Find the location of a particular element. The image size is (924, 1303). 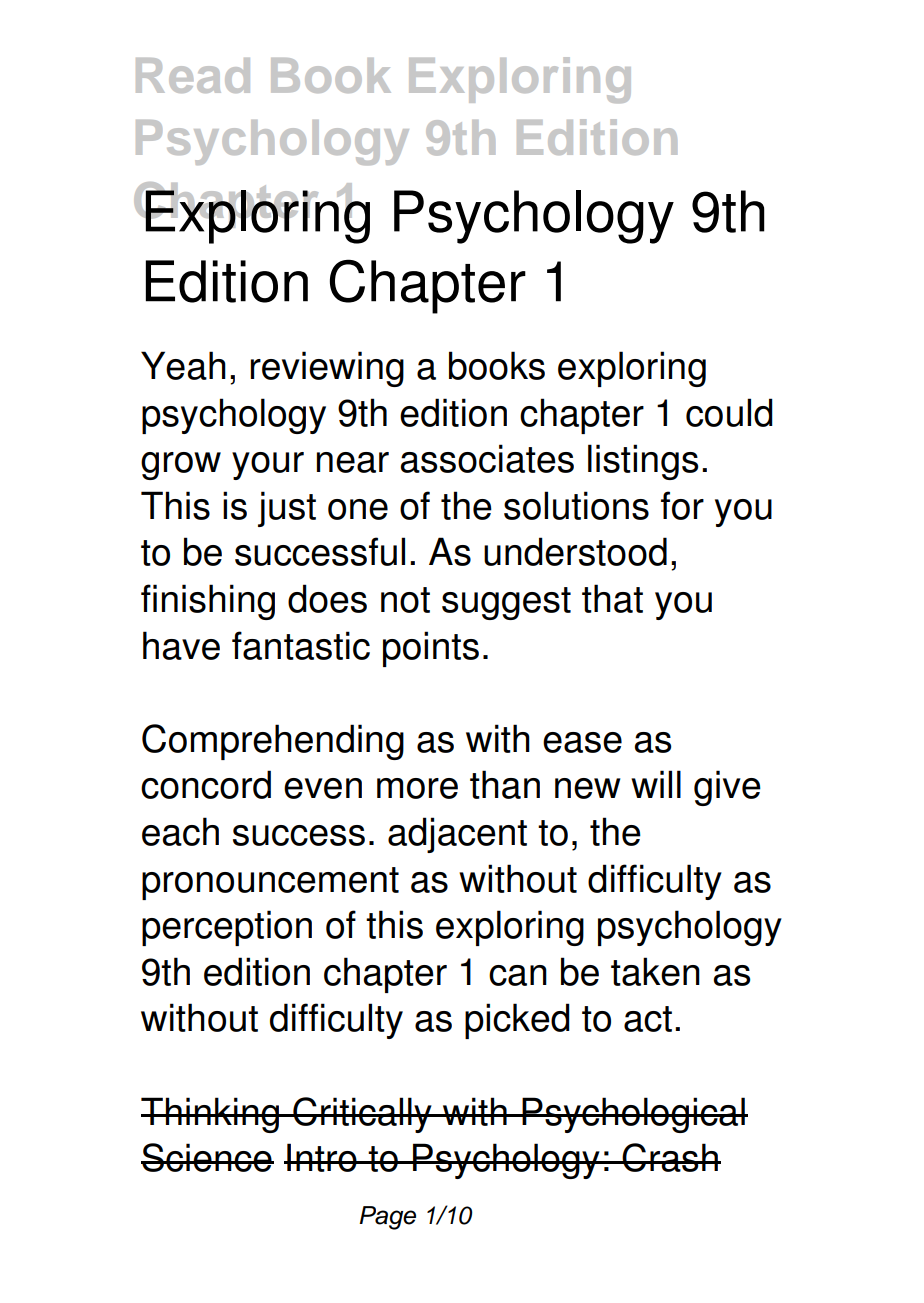

Read is located at coordinates (193, 75).
